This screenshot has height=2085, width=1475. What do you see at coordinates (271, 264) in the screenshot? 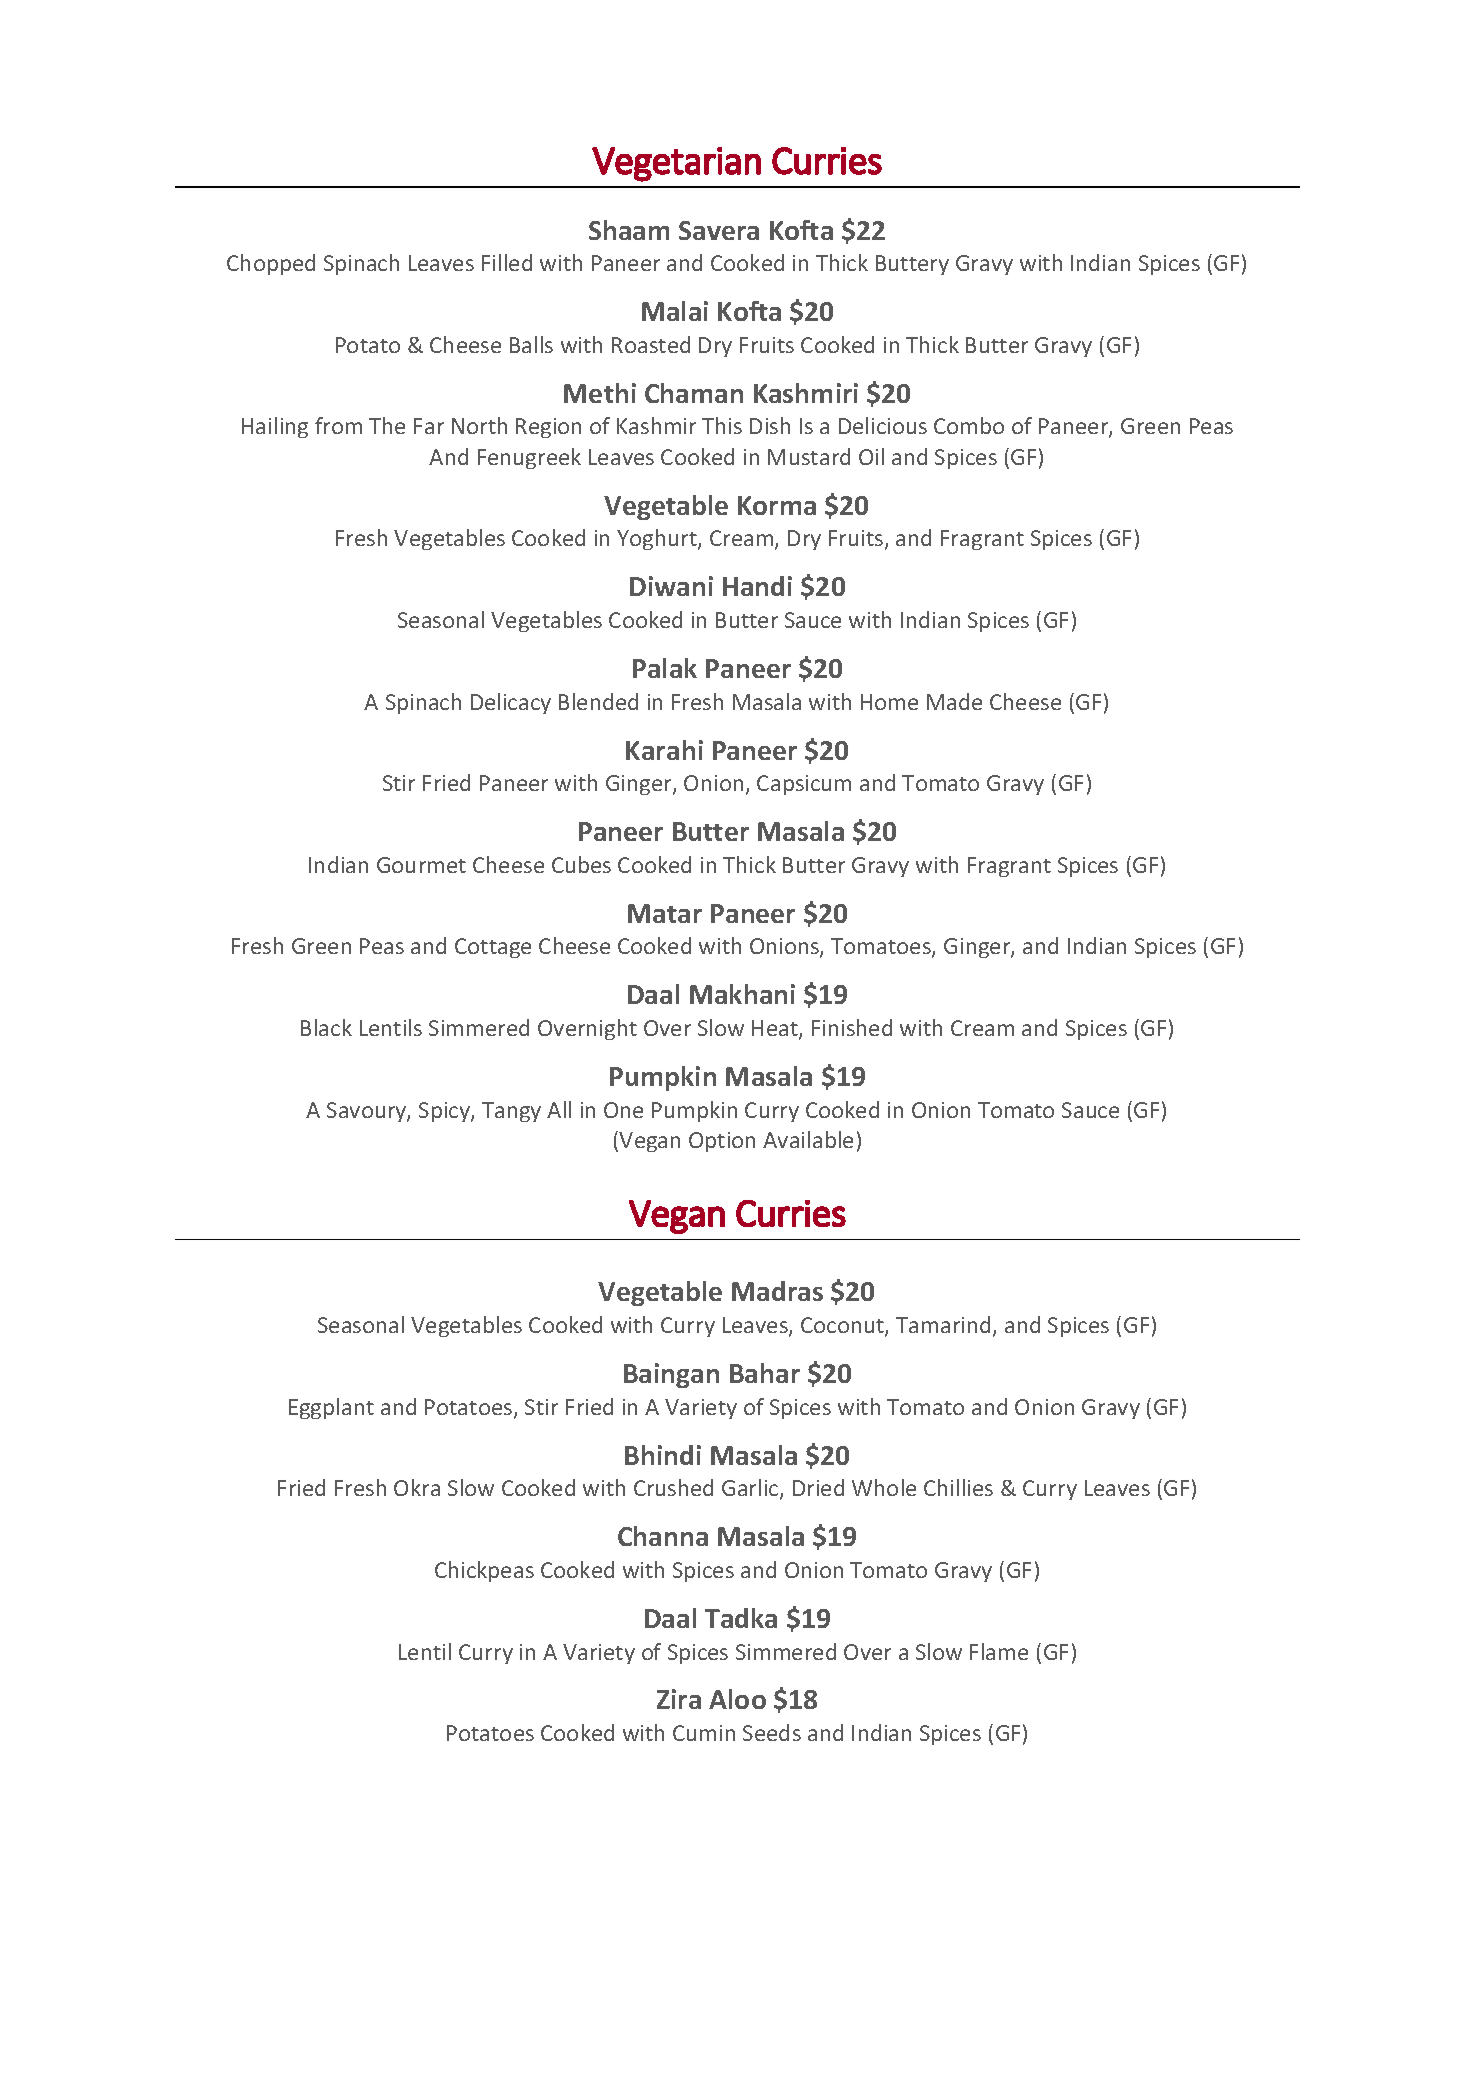
I see `Chopped` at bounding box center [271, 264].
